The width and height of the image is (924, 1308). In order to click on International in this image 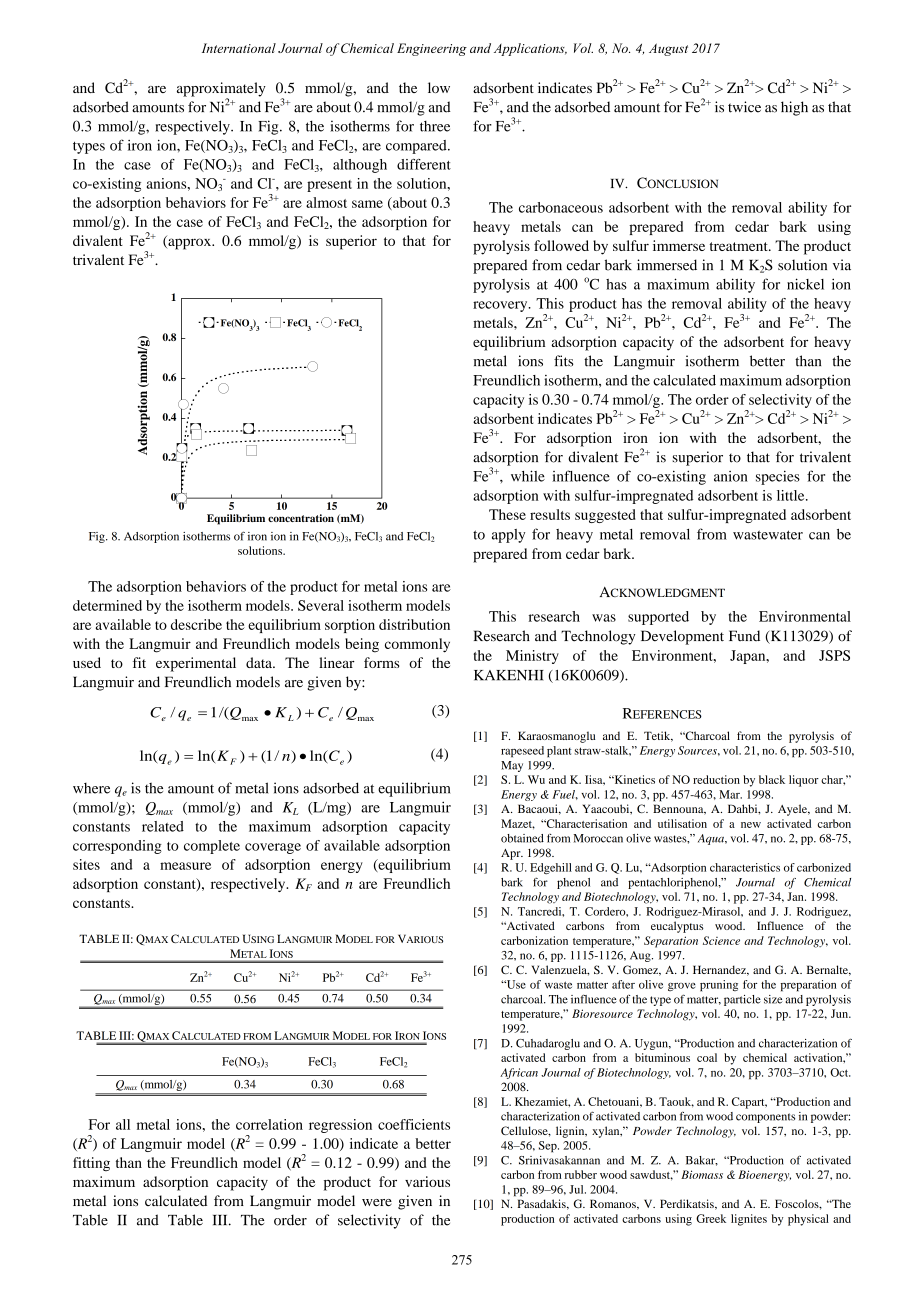, I will do `click(239, 48)`.
